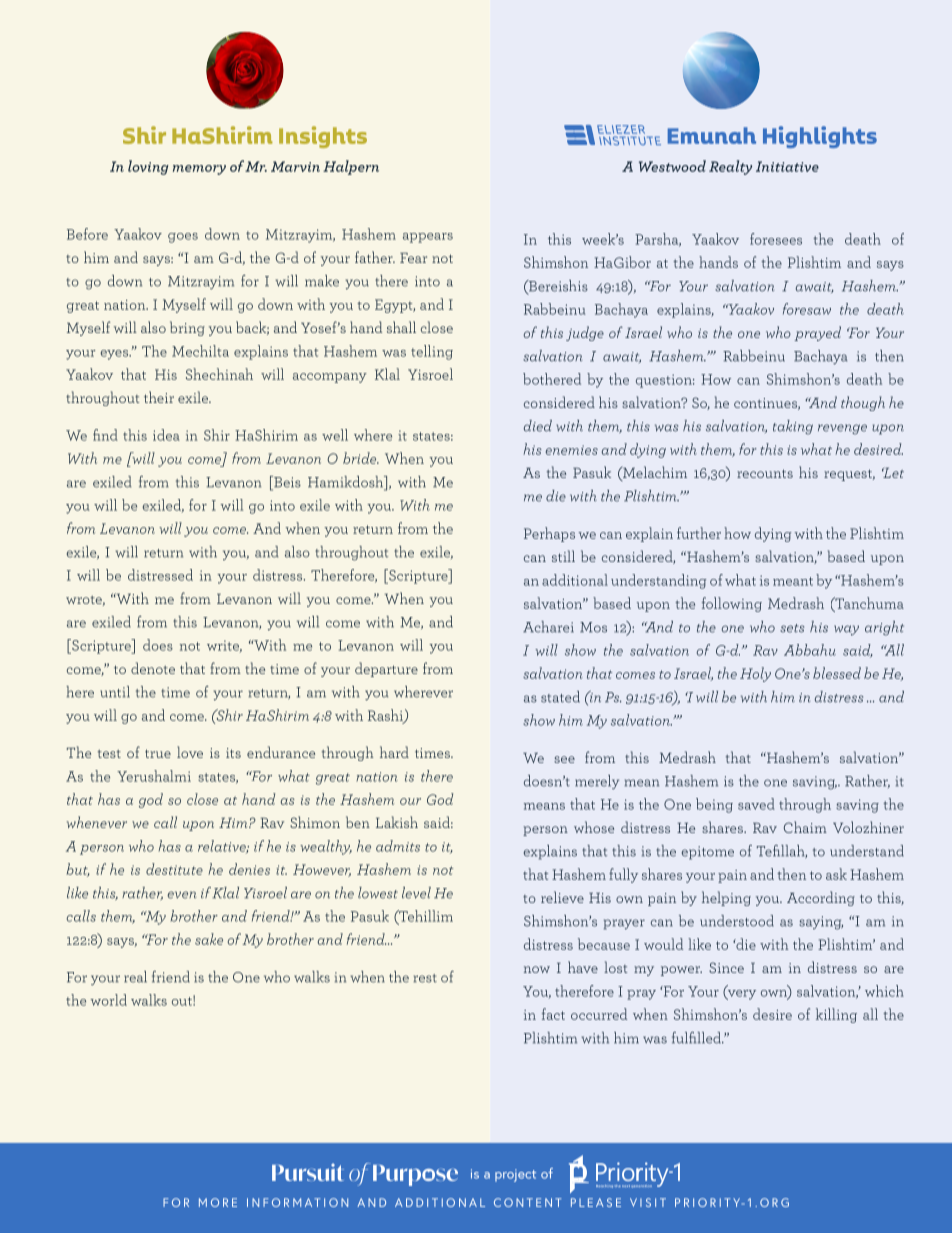 The height and width of the document is (1233, 952). What do you see at coordinates (428, 238) in the document?
I see `appears` at bounding box center [428, 238].
